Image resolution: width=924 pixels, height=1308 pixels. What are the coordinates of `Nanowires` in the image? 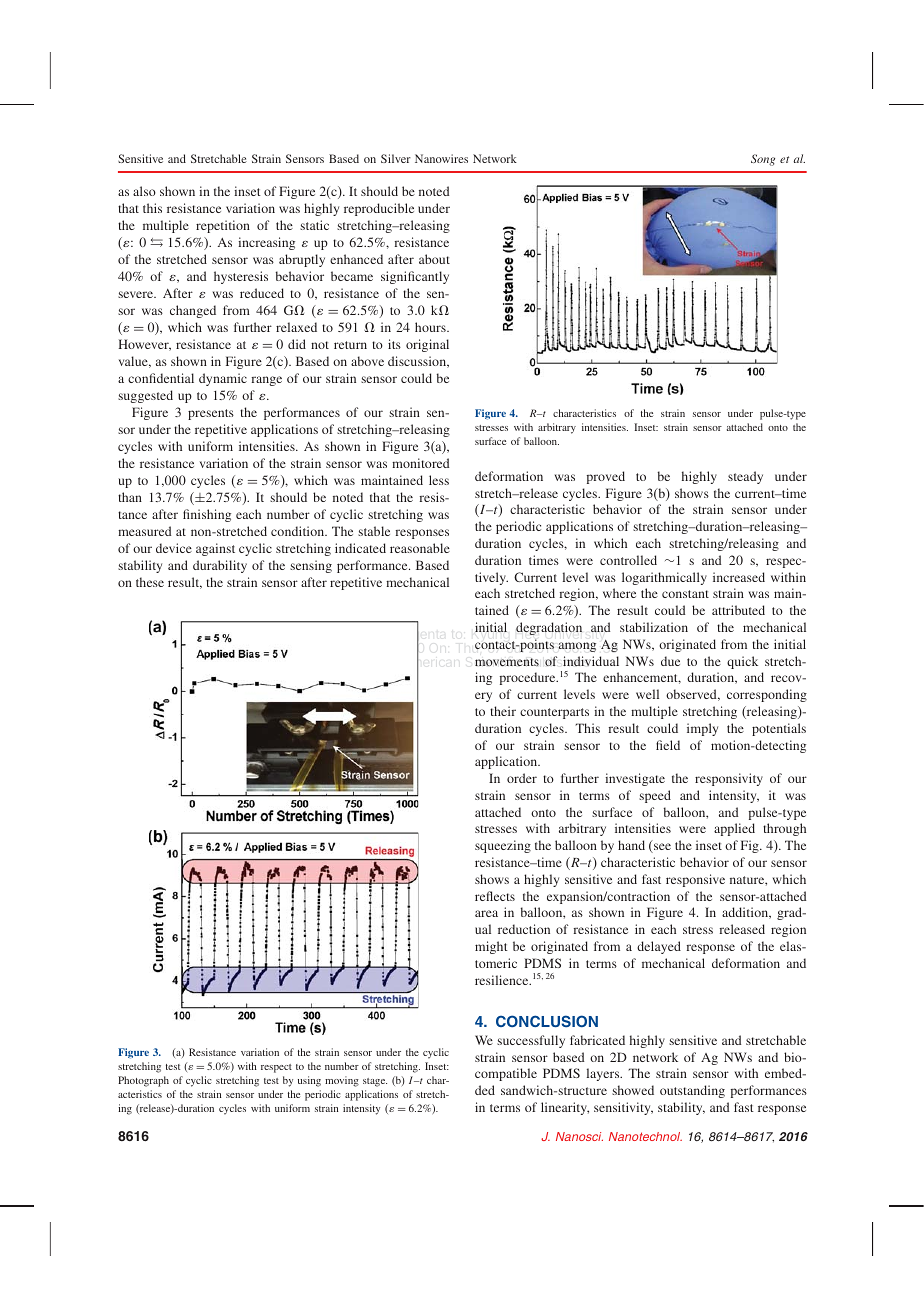 It's located at (441, 158).
